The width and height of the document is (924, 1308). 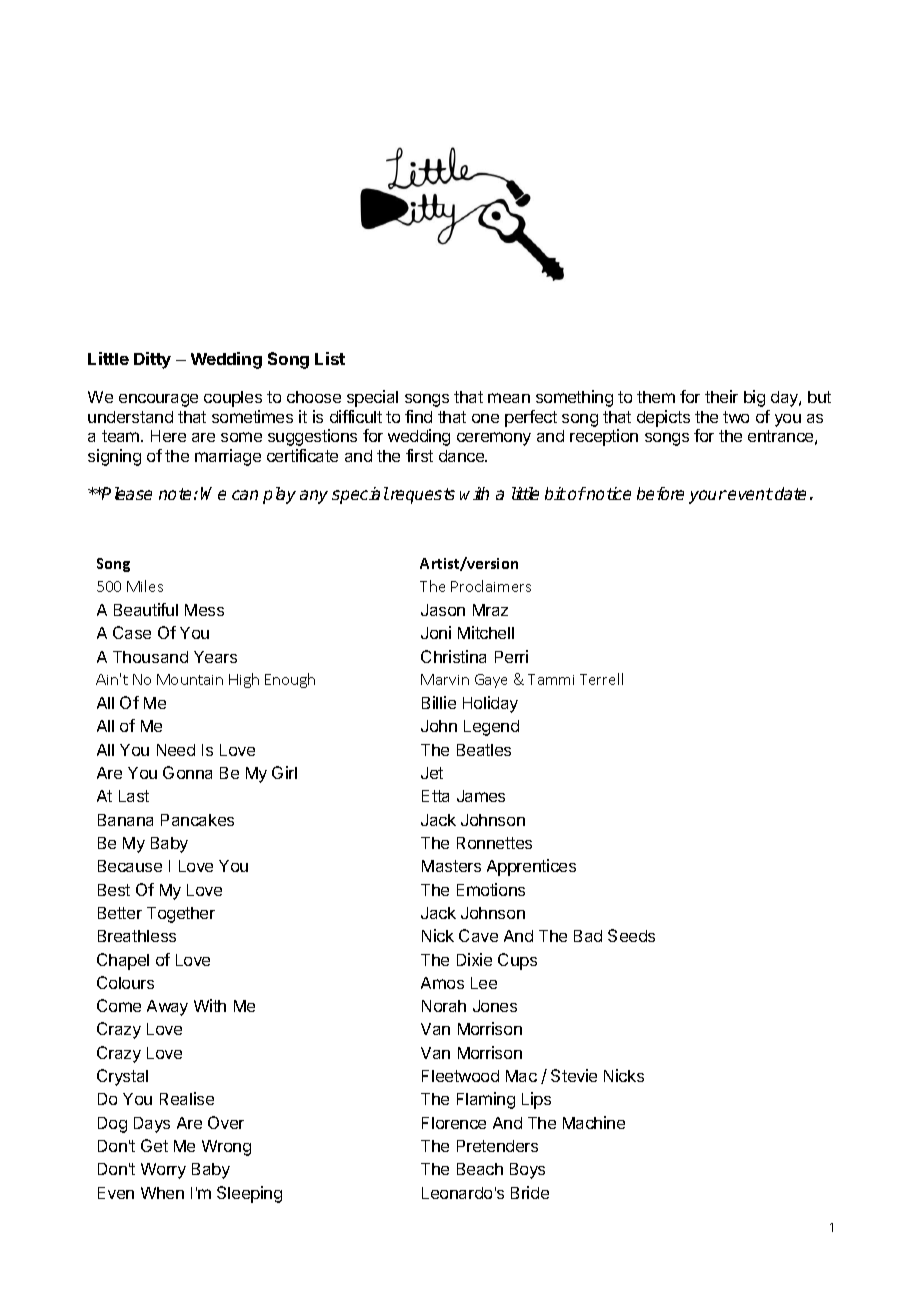 I want to click on couples, so click(x=233, y=399).
